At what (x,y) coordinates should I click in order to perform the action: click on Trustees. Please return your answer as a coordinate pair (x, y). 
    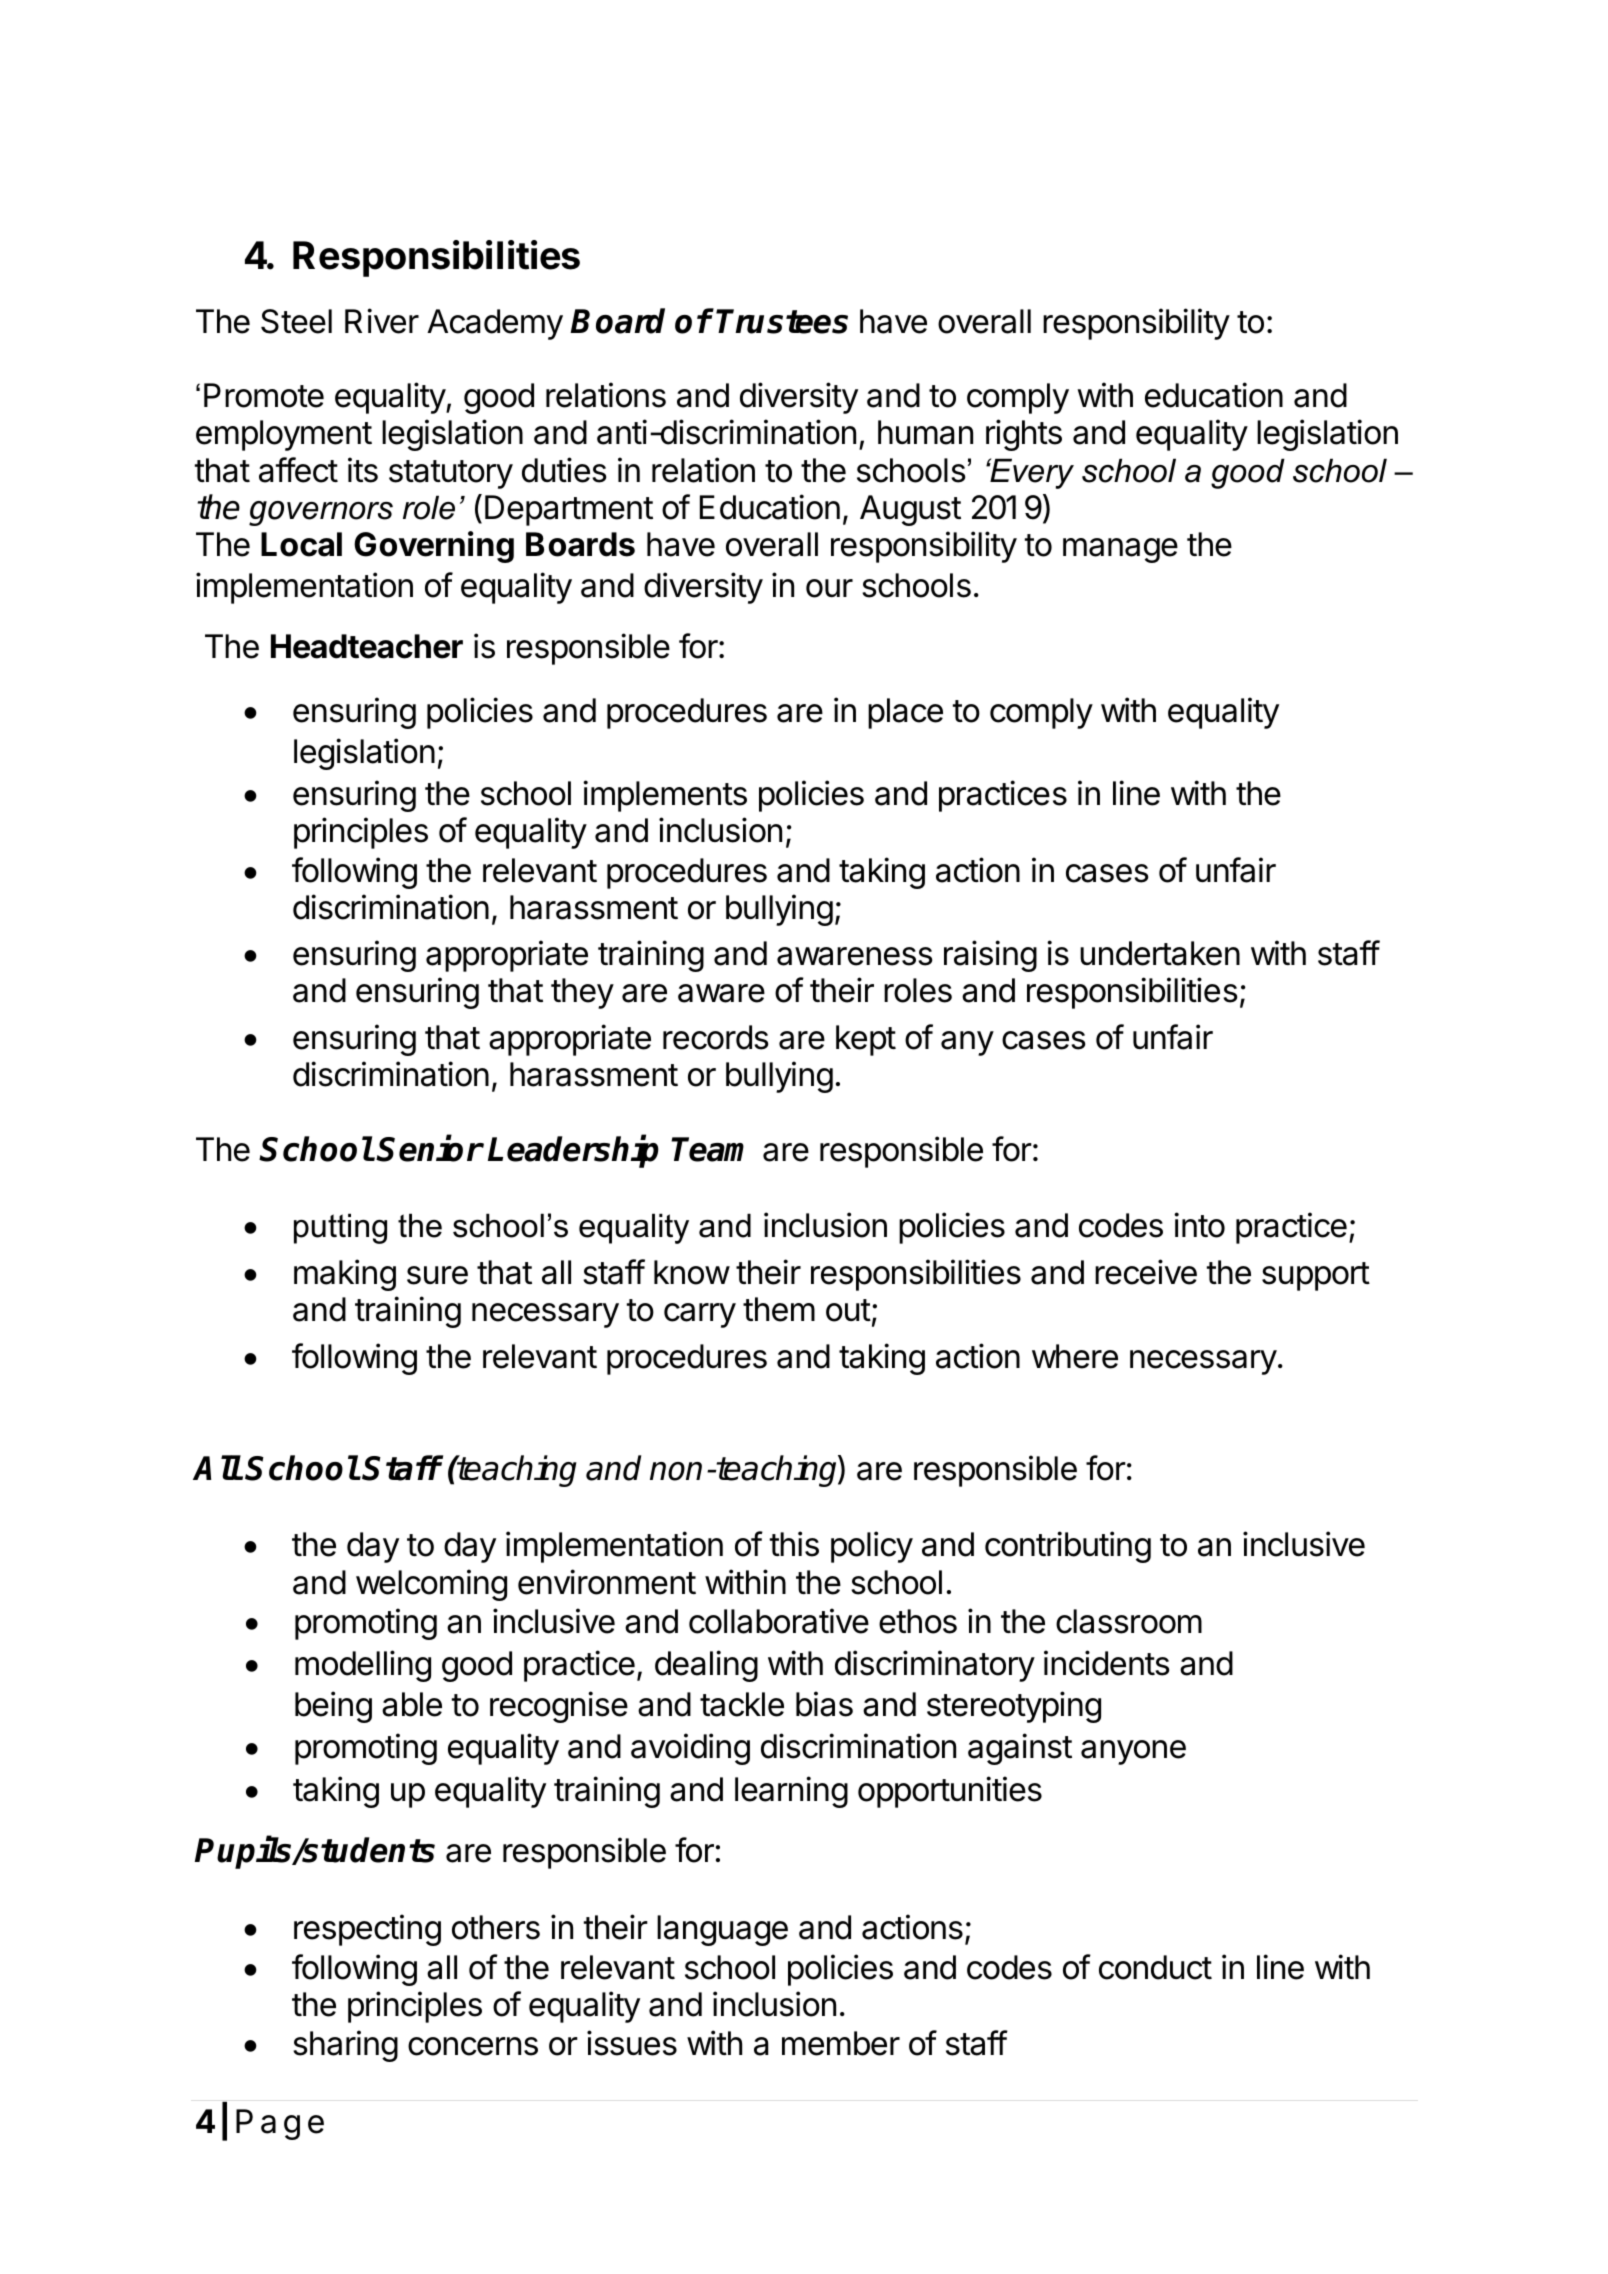
    Looking at the image, I should click on (782, 321).
